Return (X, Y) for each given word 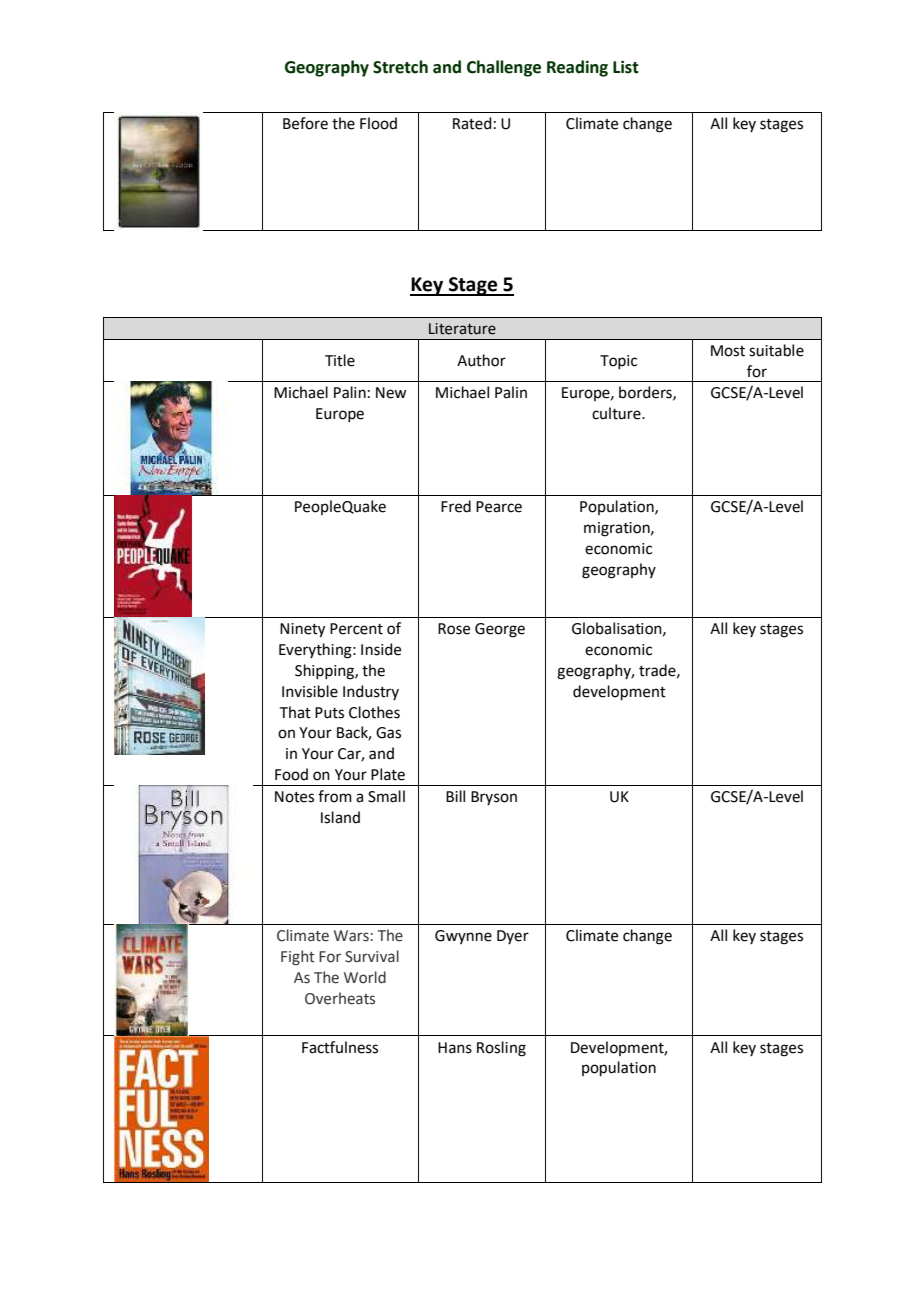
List (626, 67)
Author (481, 360)
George (500, 630)
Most (728, 351)
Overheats (340, 998)
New (391, 393)
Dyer (513, 937)
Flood (378, 123)
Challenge (504, 68)
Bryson (494, 798)
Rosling (501, 1049)
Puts (329, 713)
